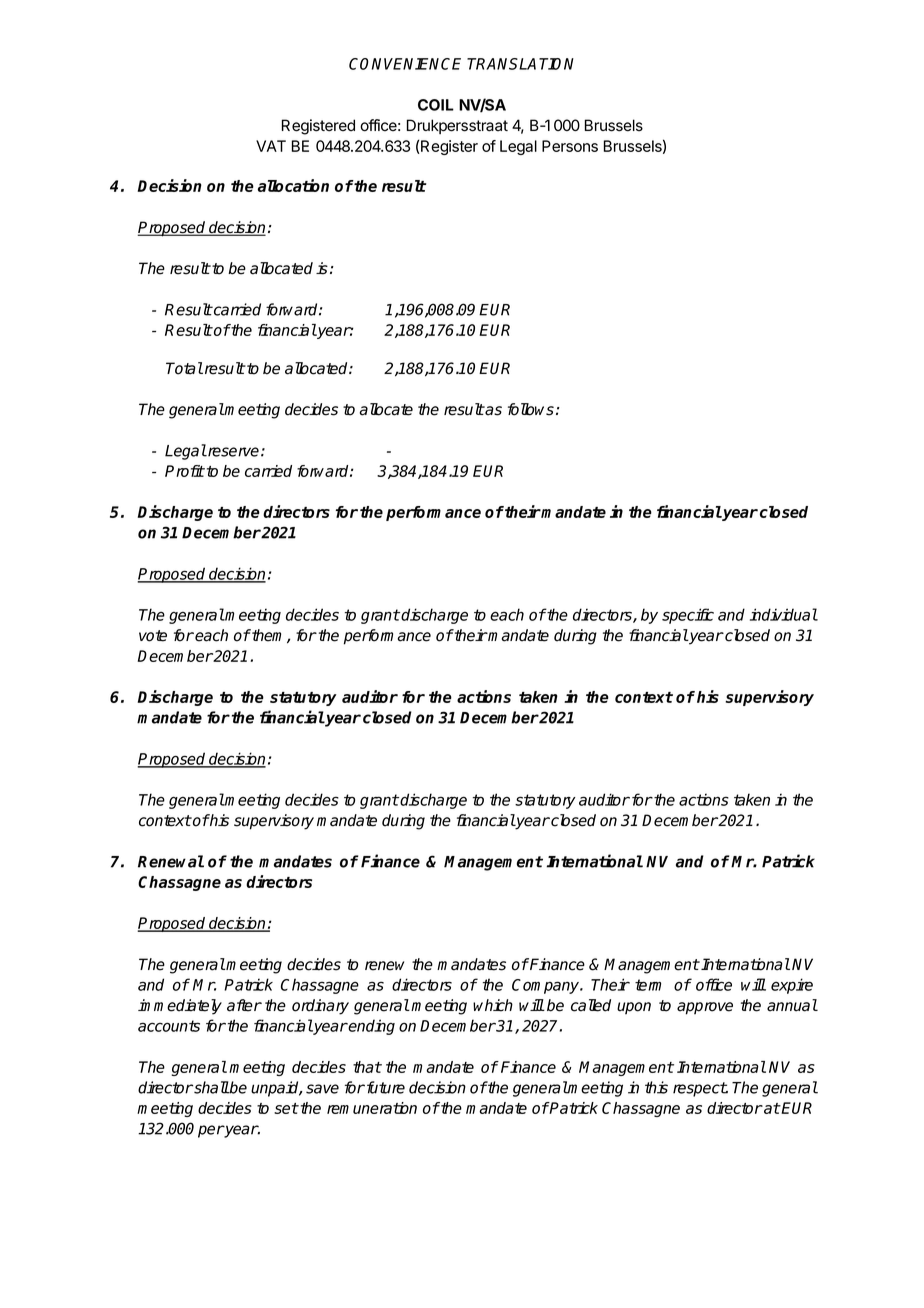 This image has width=924, height=1308. What do you see at coordinates (384, 1087) in the image?
I see `future` at bounding box center [384, 1087].
